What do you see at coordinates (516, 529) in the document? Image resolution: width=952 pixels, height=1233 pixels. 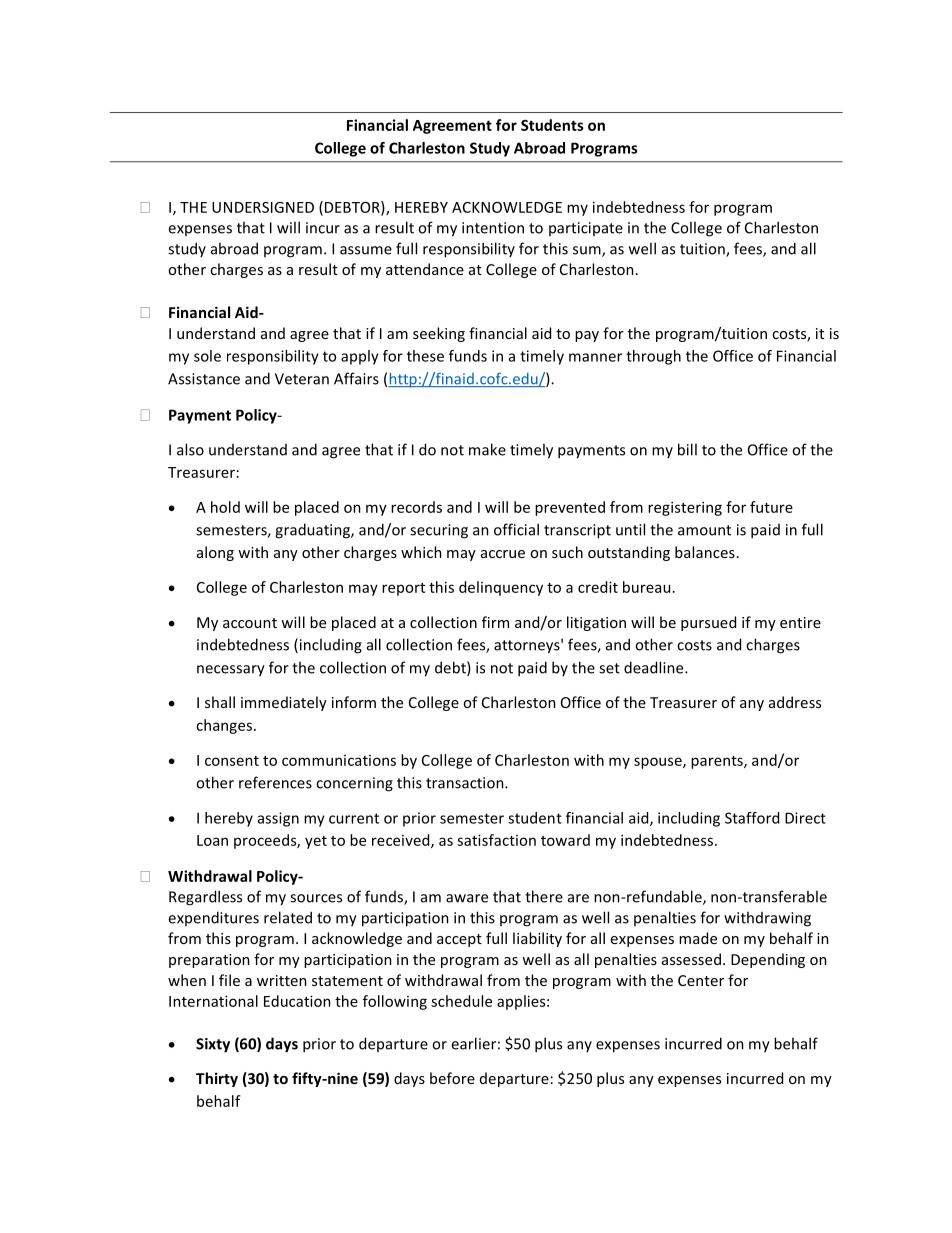 I see `official` at bounding box center [516, 529].
